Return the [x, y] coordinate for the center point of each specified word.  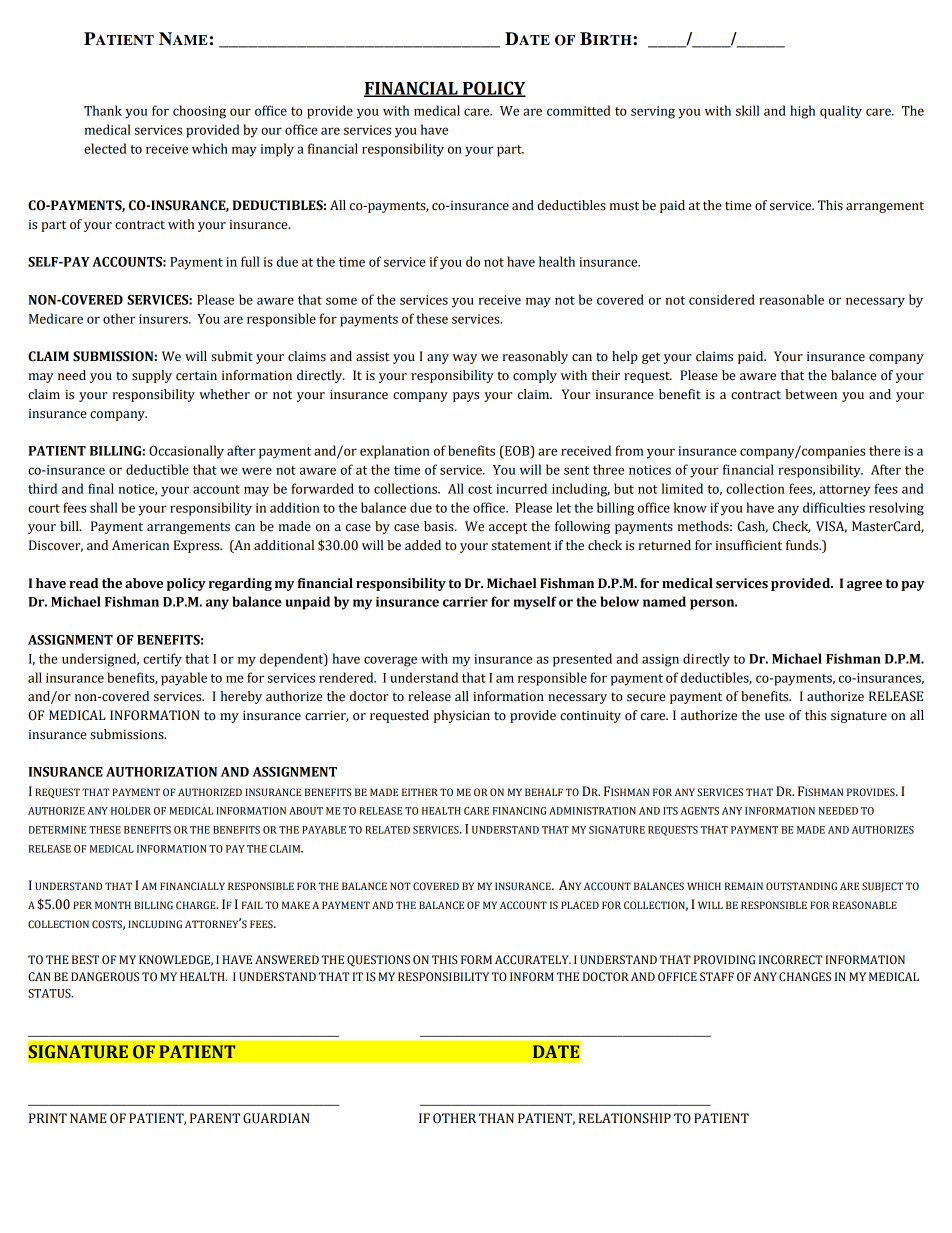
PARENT [215, 1118]
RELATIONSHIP [625, 1118]
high [802, 112]
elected [105, 148]
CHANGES [805, 977]
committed [579, 110]
